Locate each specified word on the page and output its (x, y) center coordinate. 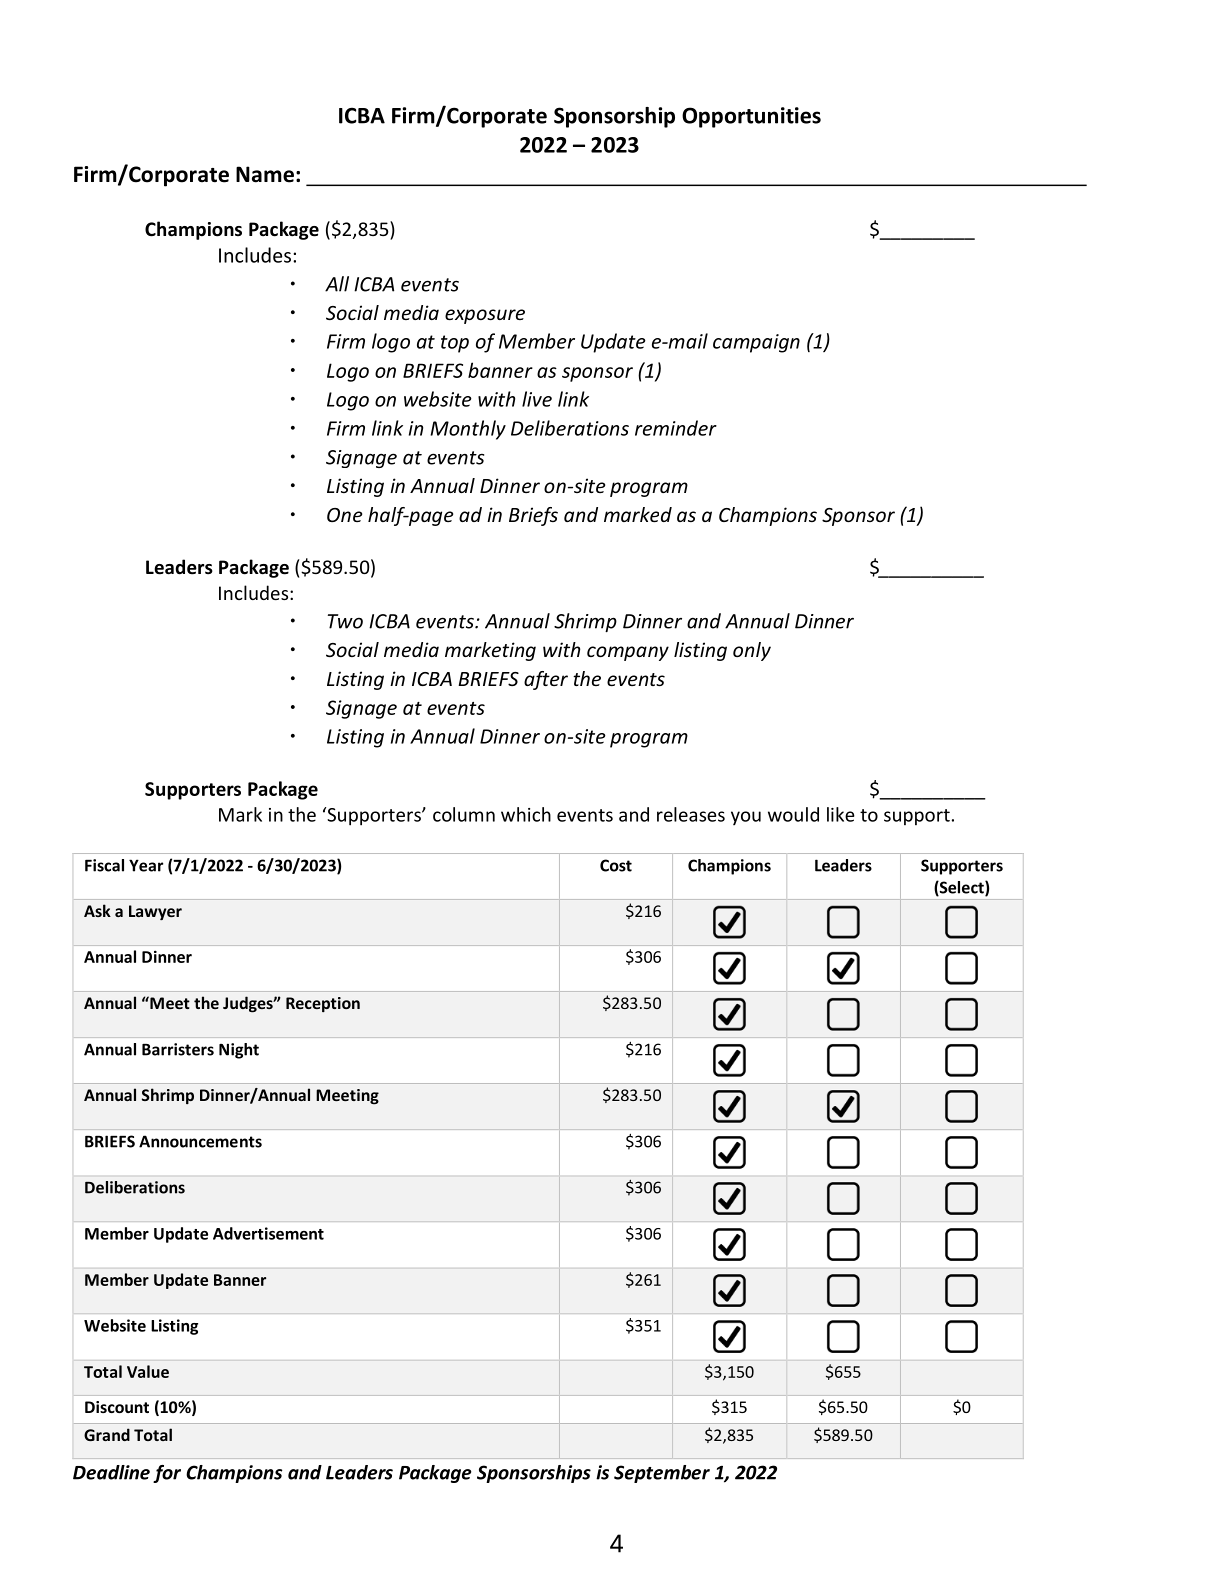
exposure (485, 316)
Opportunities (751, 117)
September (662, 1474)
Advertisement (268, 1233)
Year (146, 865)
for (167, 1474)
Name (265, 174)
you (746, 818)
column (464, 814)
